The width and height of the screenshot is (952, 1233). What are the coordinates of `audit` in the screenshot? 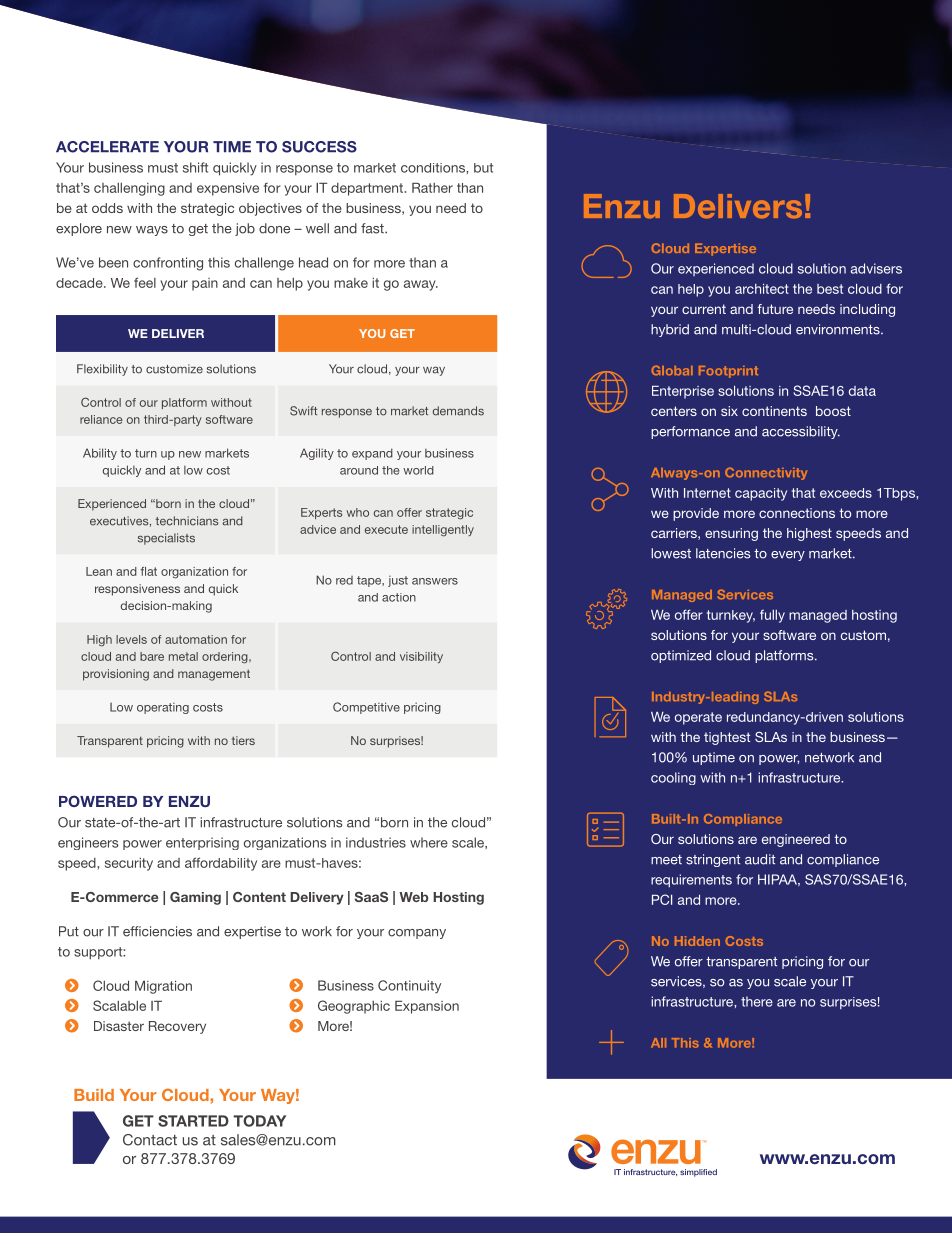 It's located at (760, 859).
